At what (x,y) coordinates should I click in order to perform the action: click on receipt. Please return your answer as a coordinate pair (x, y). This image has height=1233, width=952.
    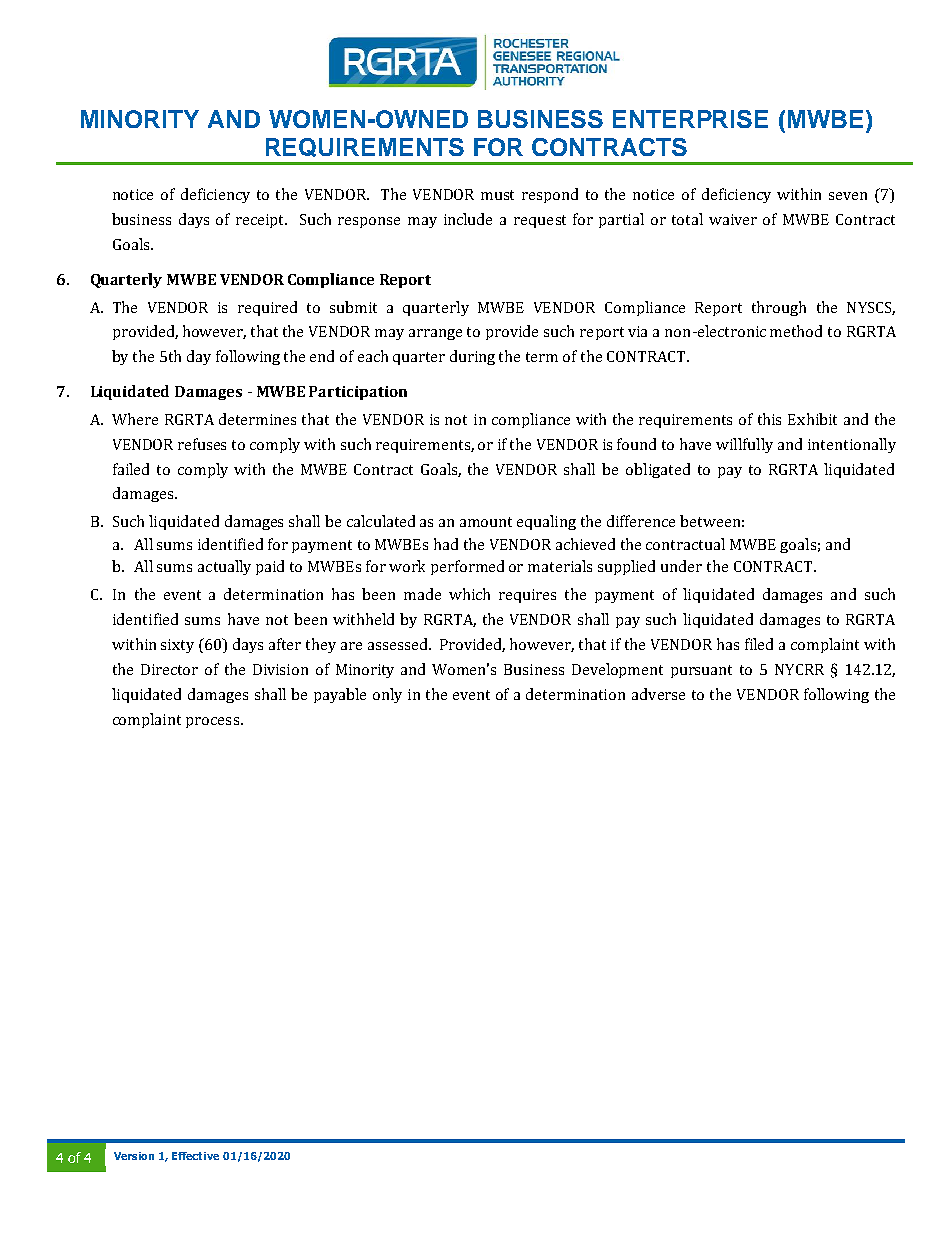
    Looking at the image, I should click on (261, 221).
